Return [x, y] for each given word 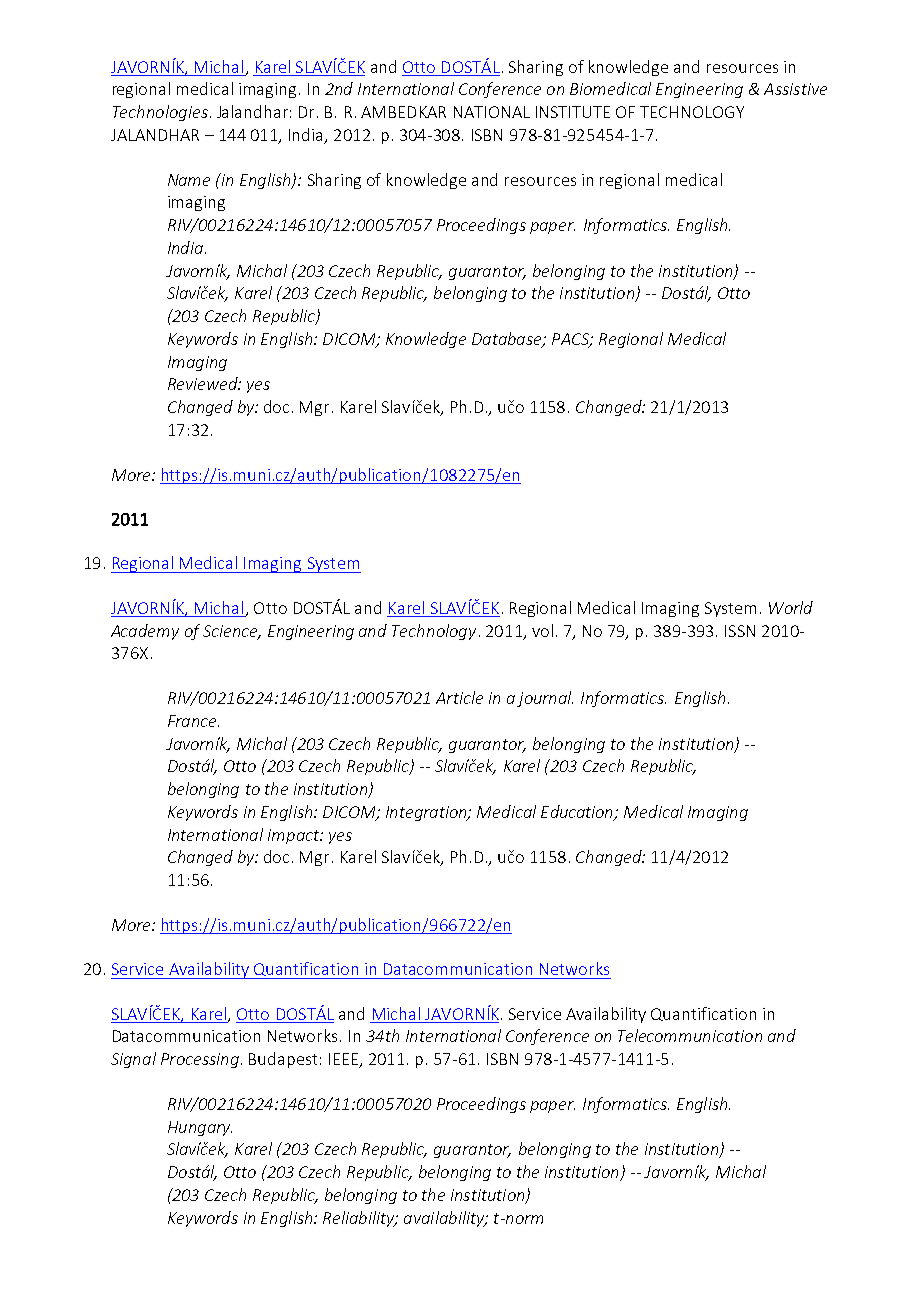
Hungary [200, 1128]
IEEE [344, 1060]
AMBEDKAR [403, 112]
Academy [145, 632]
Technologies [160, 113]
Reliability [360, 1219]
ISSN [740, 631]
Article [459, 697]
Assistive [795, 89]
